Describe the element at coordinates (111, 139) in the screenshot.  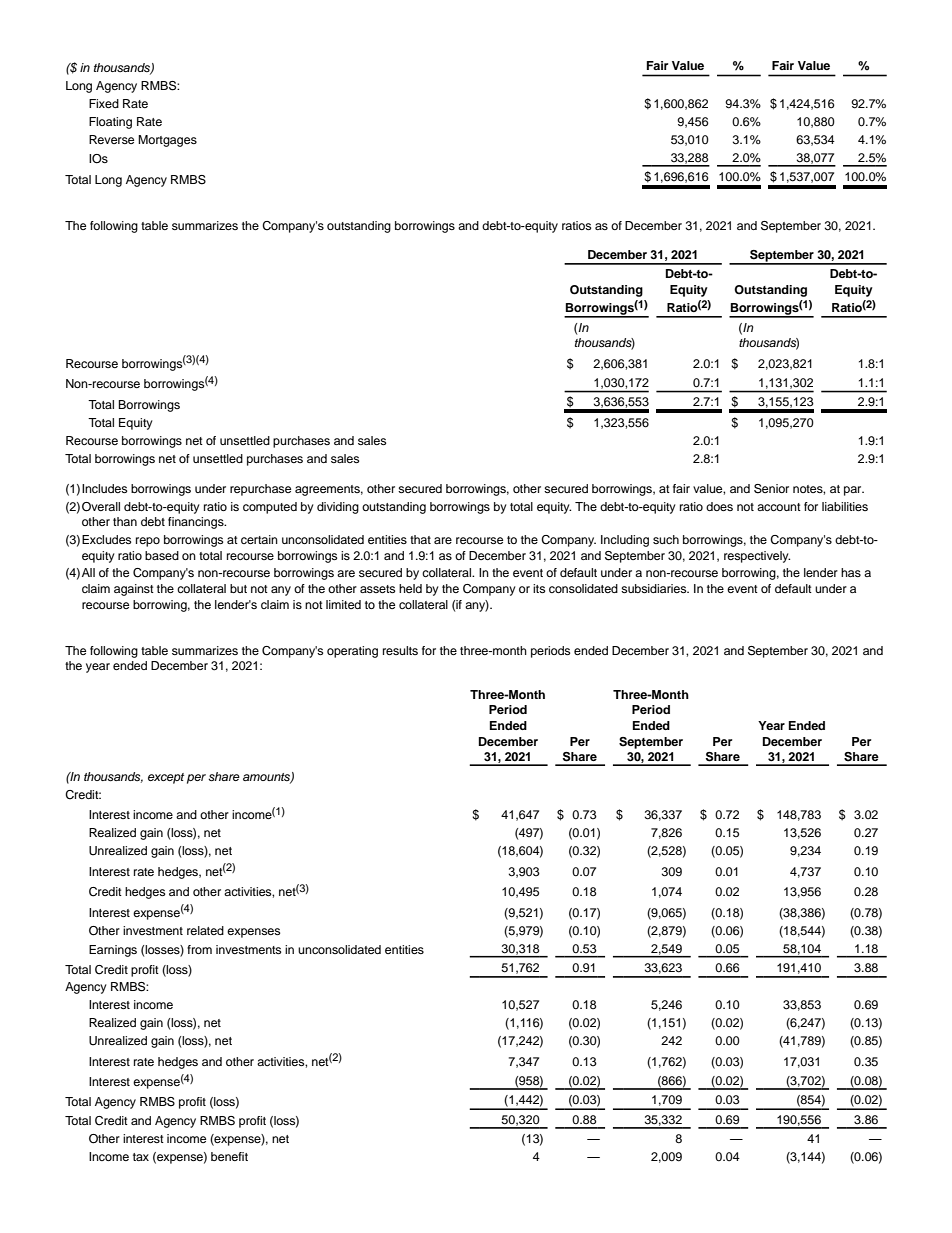
I see `Reverse` at that location.
